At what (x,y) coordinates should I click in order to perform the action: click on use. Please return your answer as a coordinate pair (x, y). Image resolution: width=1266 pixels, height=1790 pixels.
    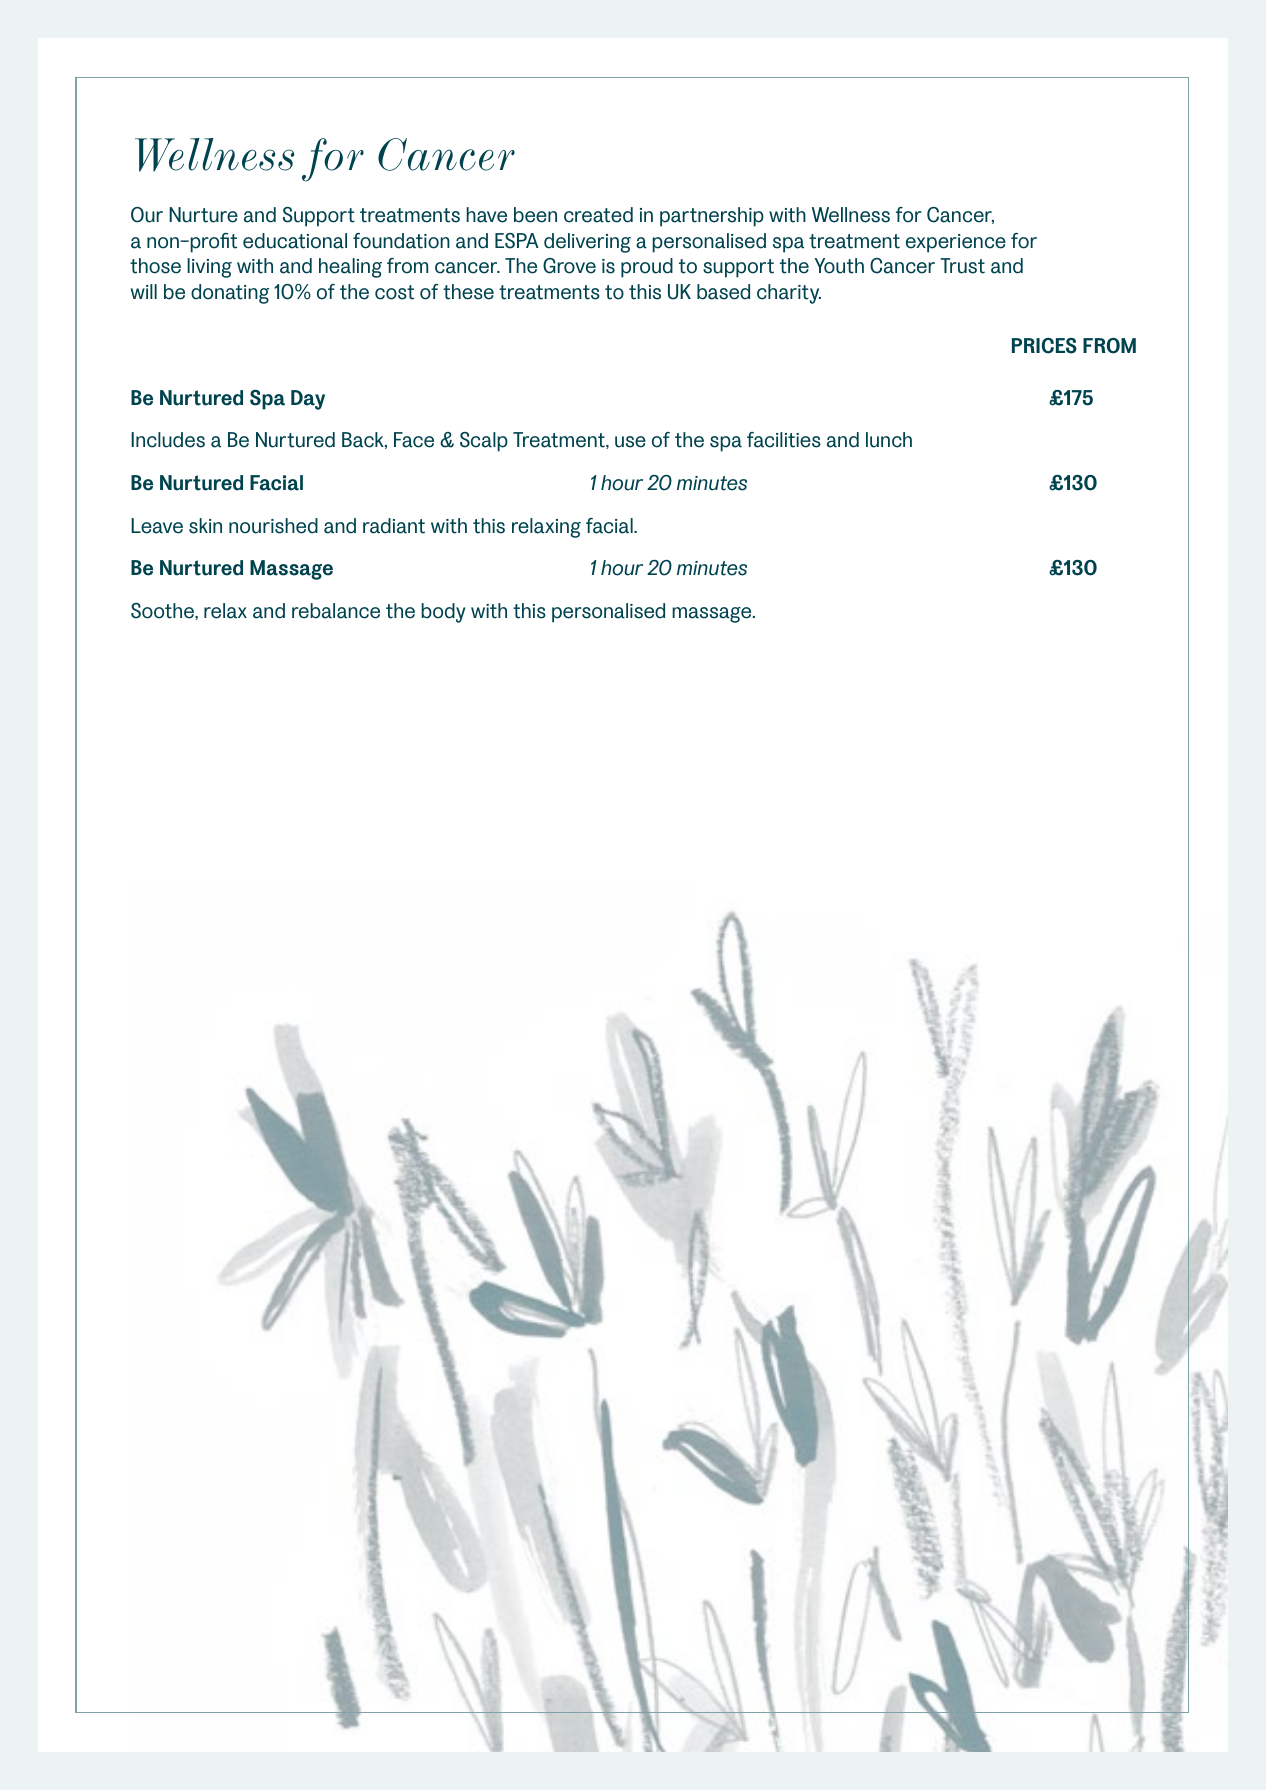
    Looking at the image, I should click on (630, 442).
